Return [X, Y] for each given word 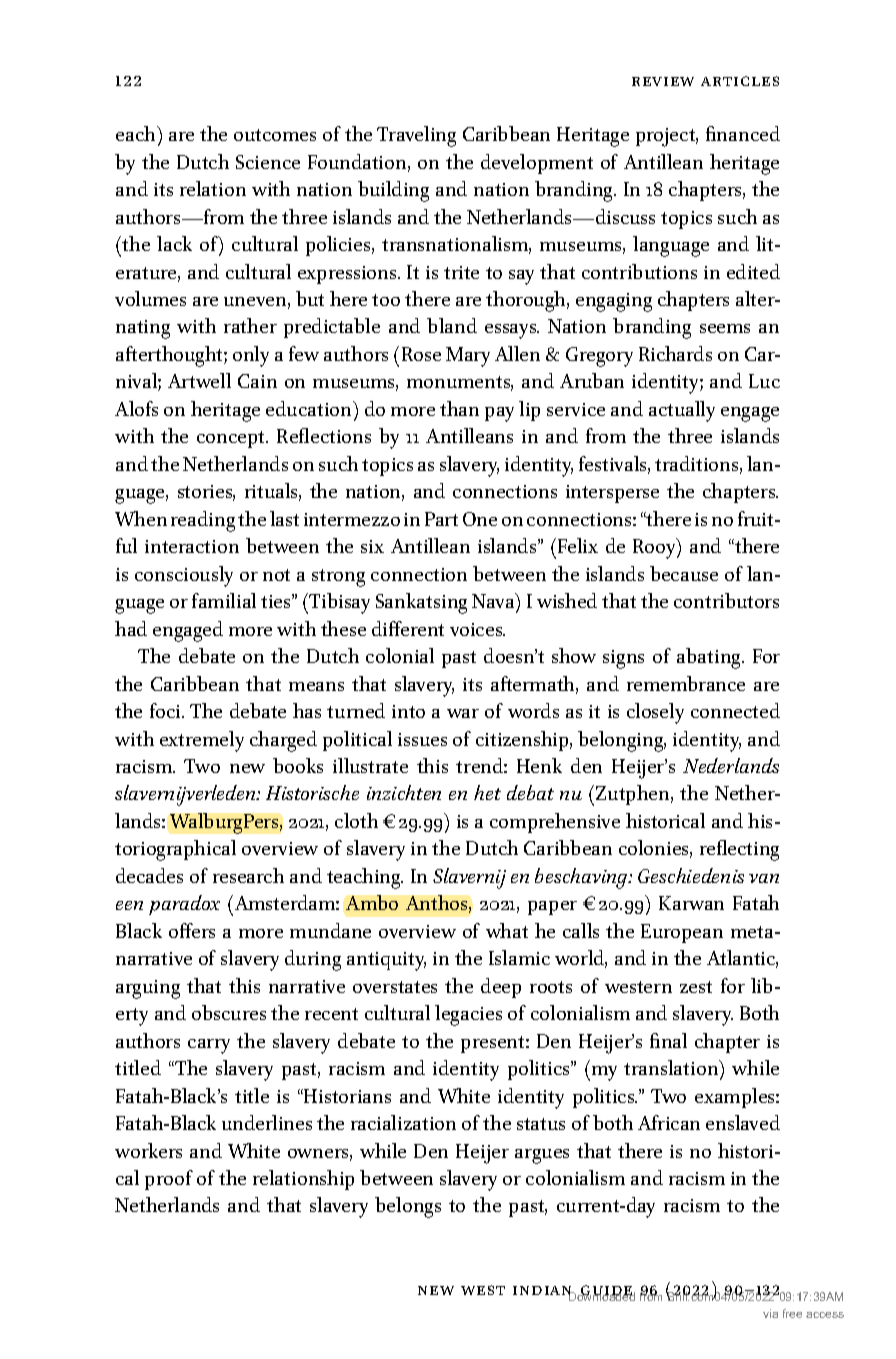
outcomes [275, 135]
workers [148, 1150]
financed [743, 133]
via [770, 1313]
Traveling [416, 136]
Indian [544, 1292]
